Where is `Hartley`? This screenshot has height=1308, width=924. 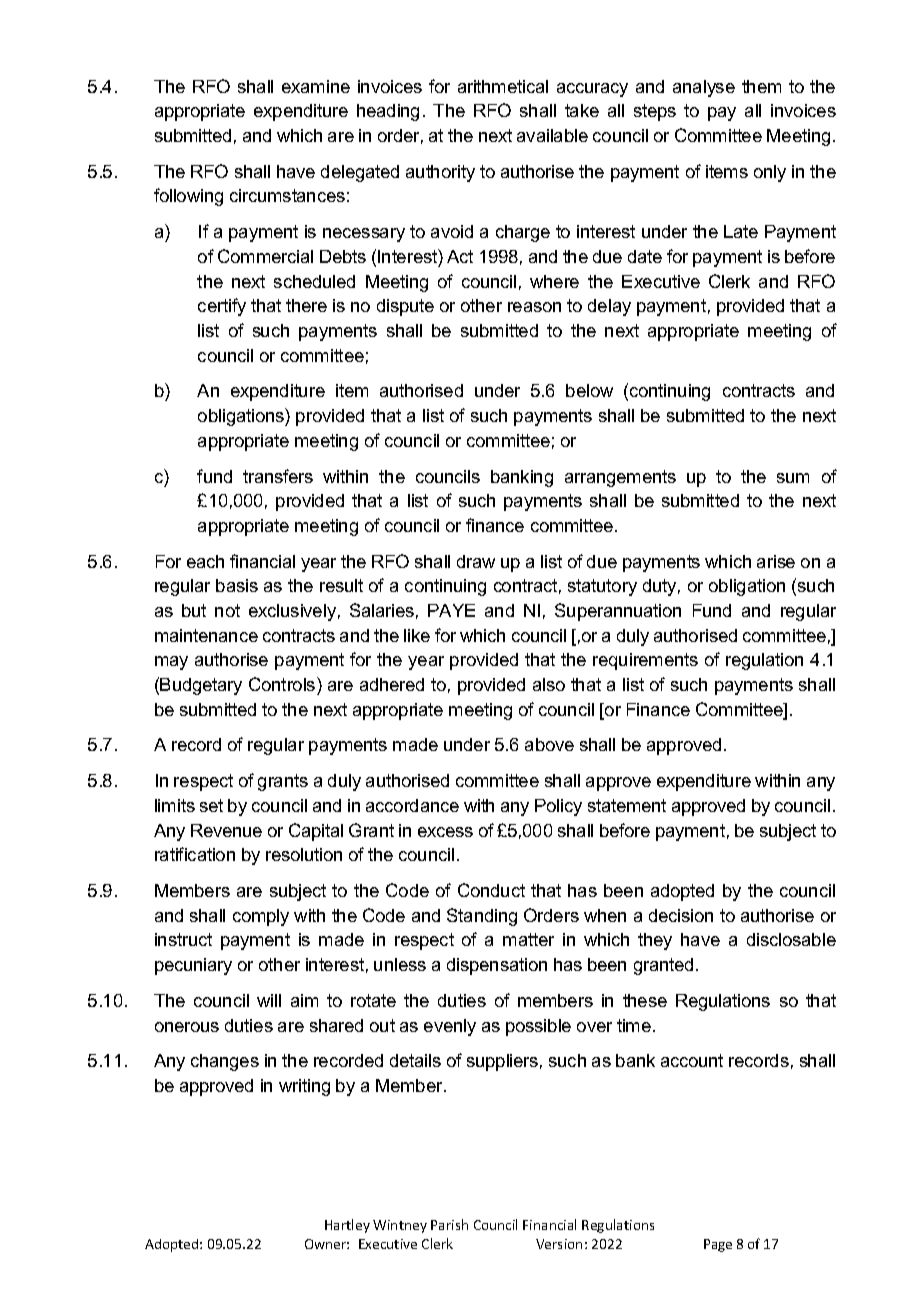 Hartley is located at coordinates (347, 1226).
